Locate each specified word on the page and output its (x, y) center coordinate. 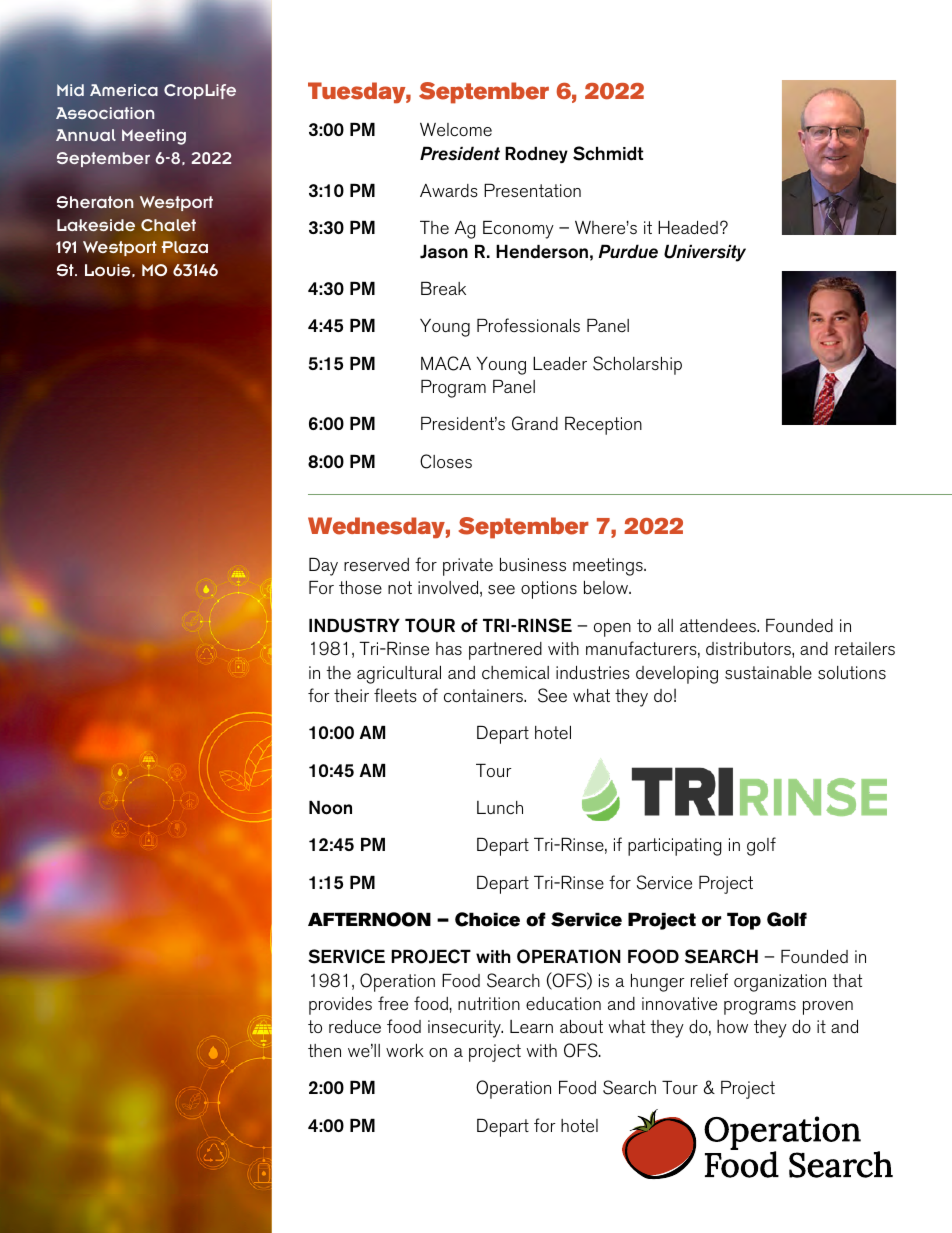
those (360, 587)
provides (340, 1006)
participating (675, 847)
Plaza (184, 247)
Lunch (500, 807)
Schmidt (608, 153)
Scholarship (637, 365)
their (351, 695)
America (124, 90)
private (468, 567)
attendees (719, 626)
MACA (446, 363)
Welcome (456, 130)
